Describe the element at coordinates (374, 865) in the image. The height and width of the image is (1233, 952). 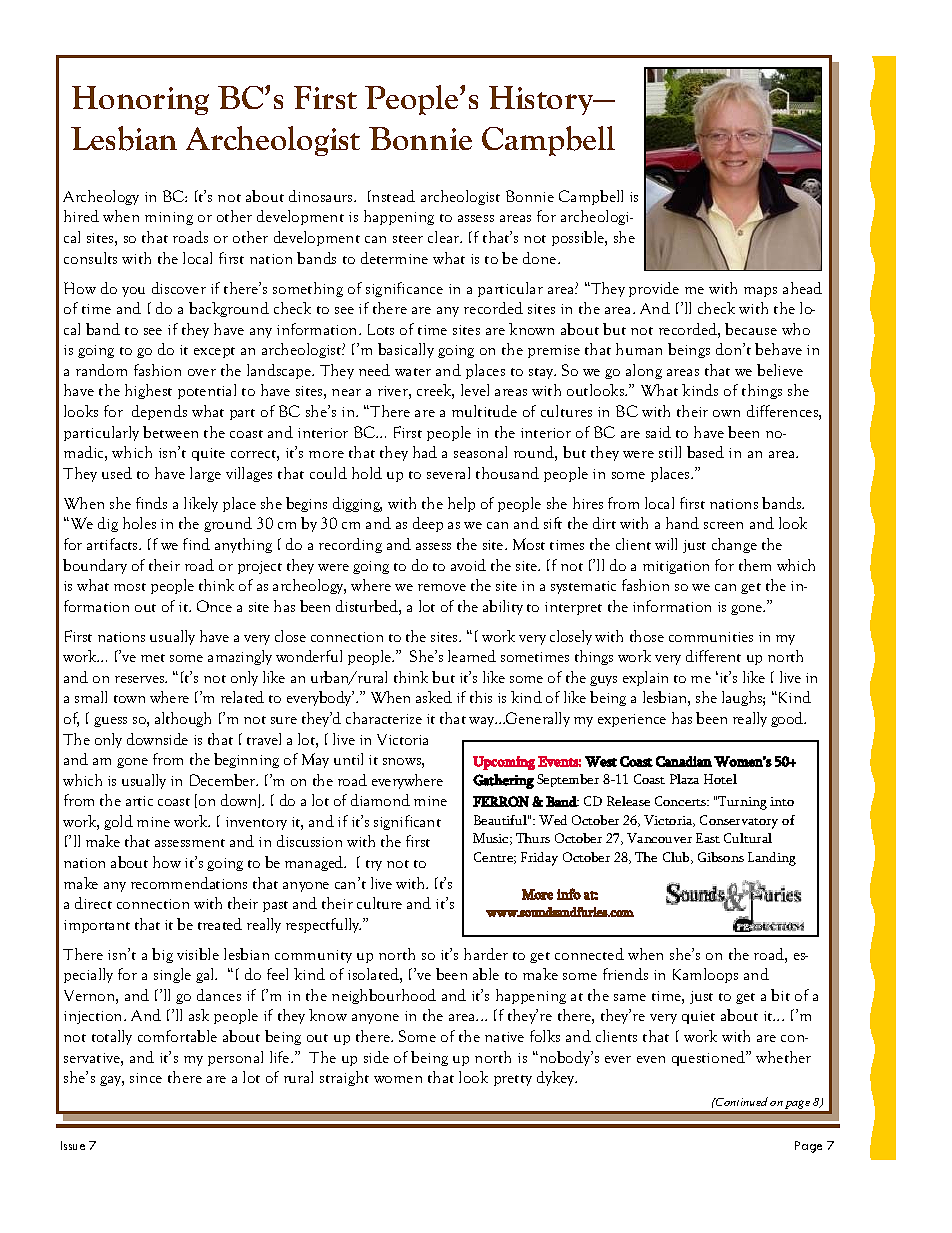
I see `try` at that location.
